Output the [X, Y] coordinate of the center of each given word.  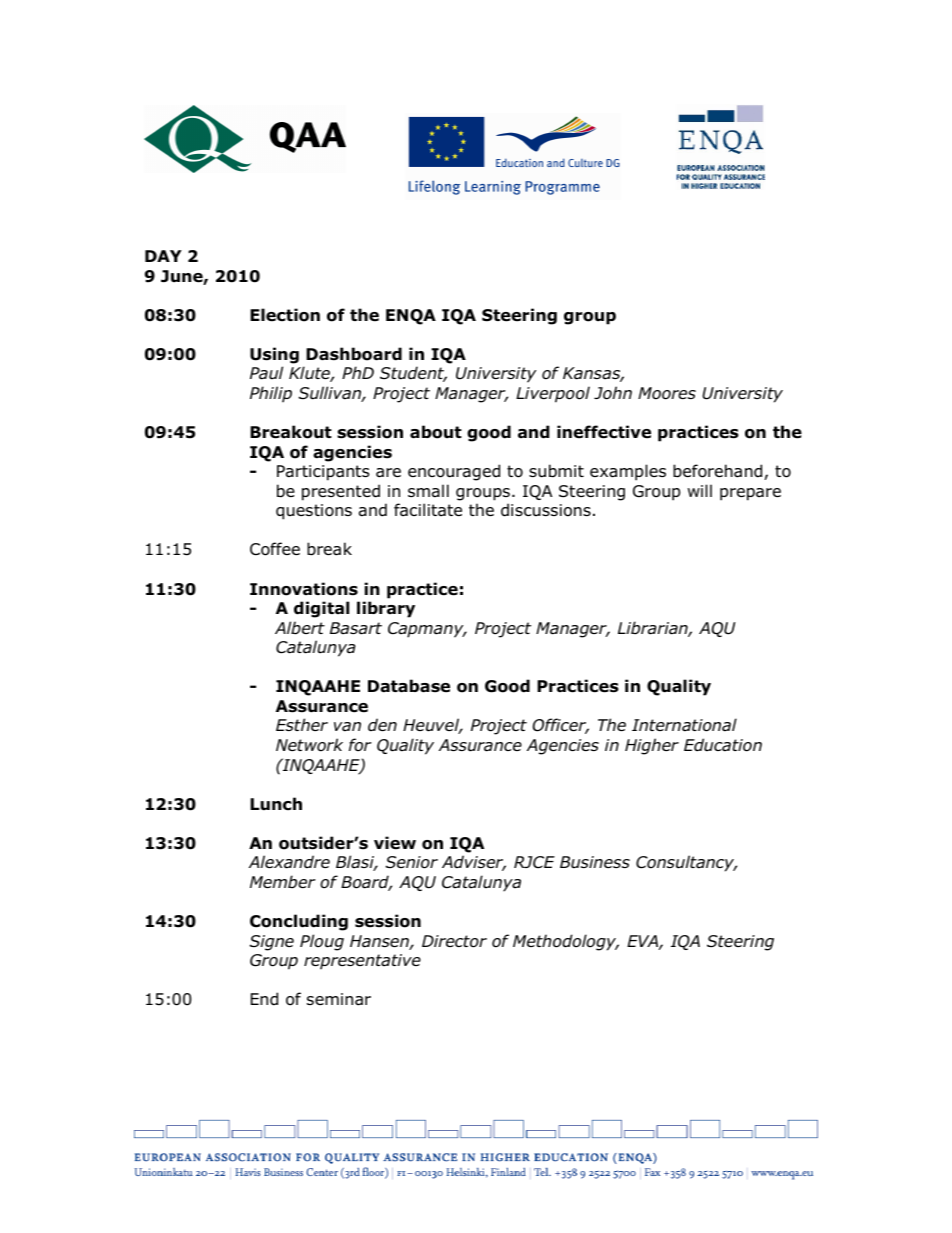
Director [454, 941]
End [264, 999]
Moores [667, 393]
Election [285, 315]
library [386, 609]
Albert [300, 628]
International [684, 725]
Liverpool [553, 394]
